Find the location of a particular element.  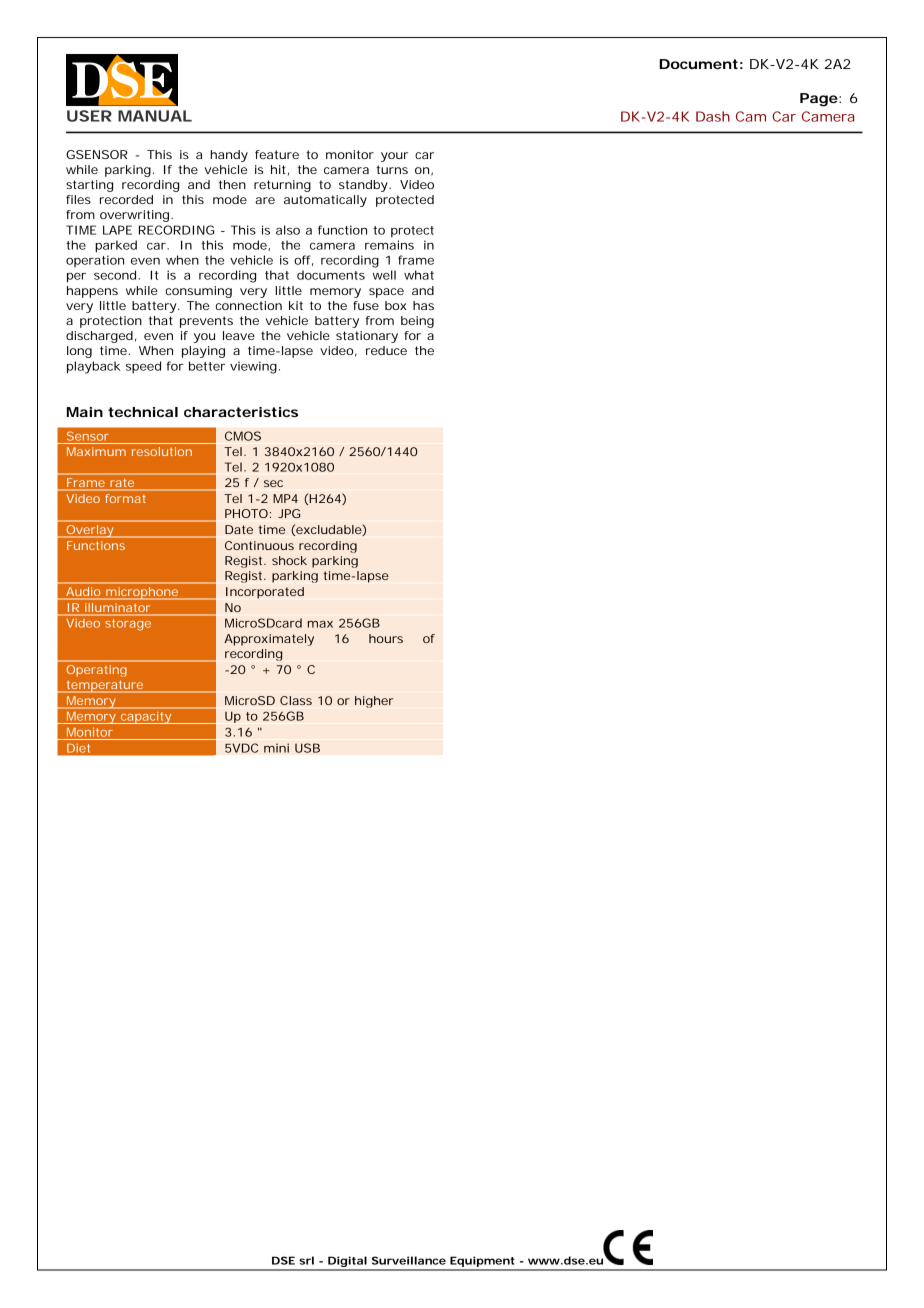

hours is located at coordinates (386, 638).
